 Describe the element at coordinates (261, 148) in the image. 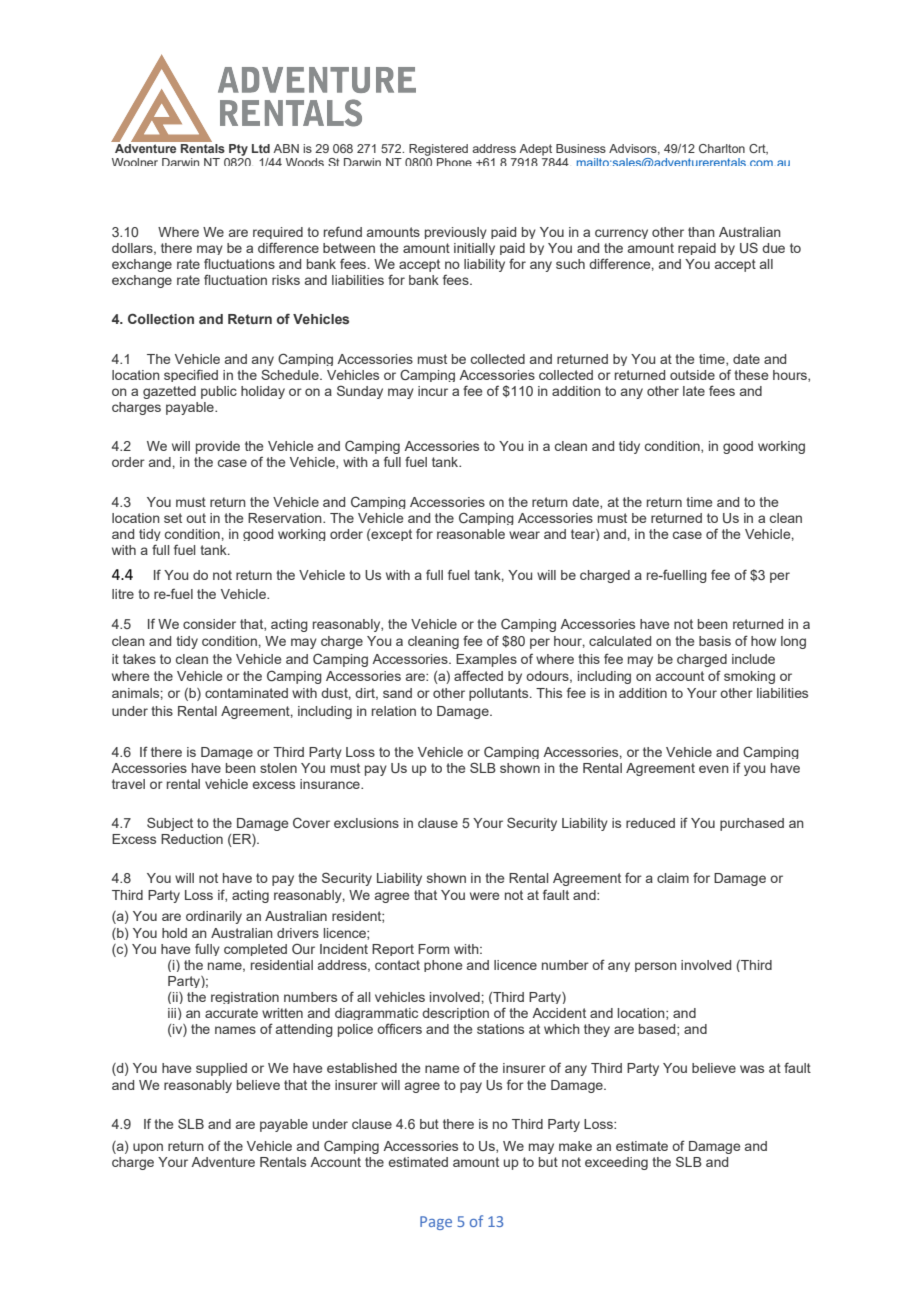

I see `Ltd` at that location.
